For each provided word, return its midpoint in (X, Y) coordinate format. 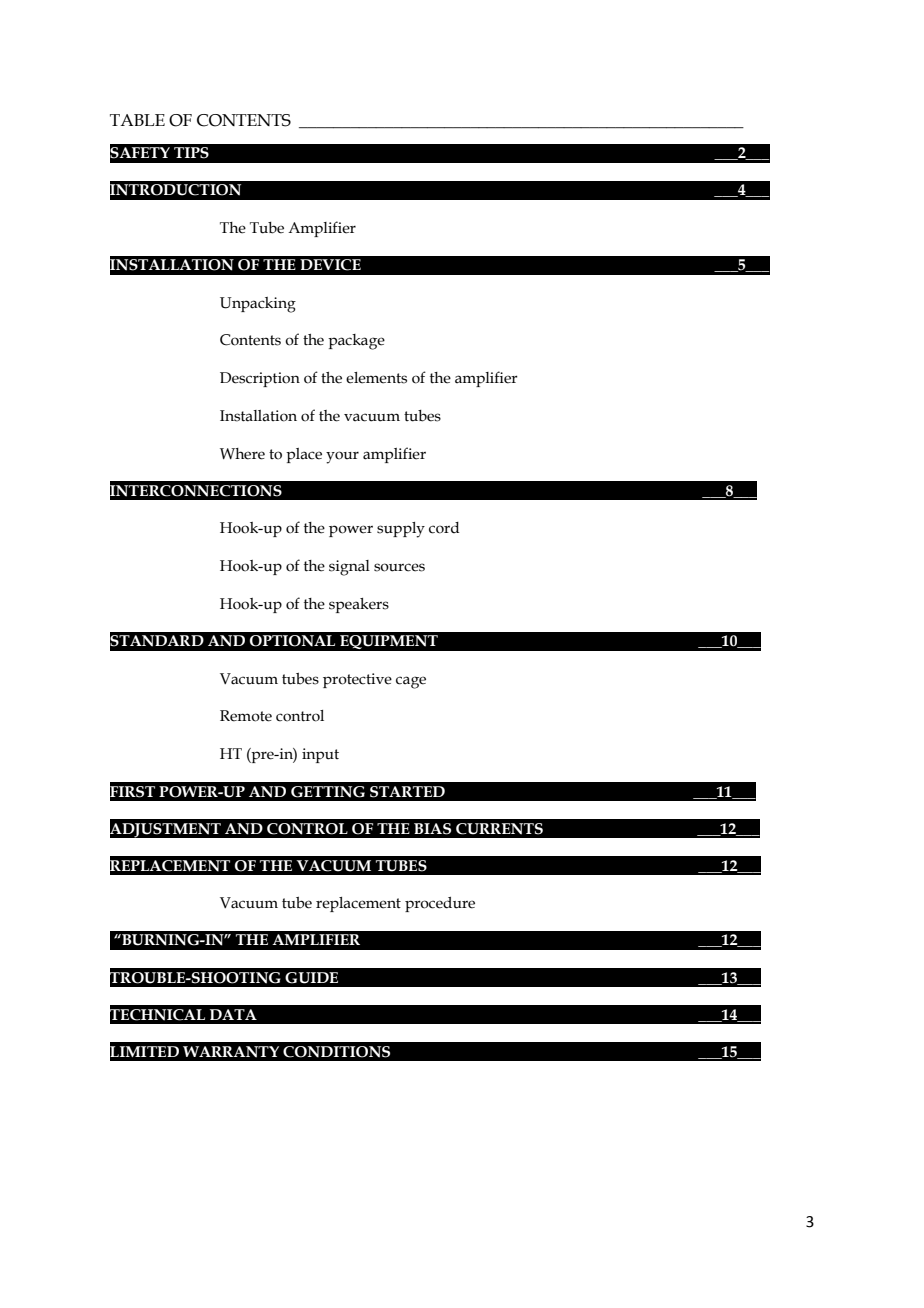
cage (411, 682)
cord (444, 528)
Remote (246, 716)
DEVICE (330, 265)
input (320, 755)
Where (242, 454)
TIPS (191, 153)
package (356, 342)
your (342, 457)
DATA (233, 1014)
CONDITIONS (336, 1052)
